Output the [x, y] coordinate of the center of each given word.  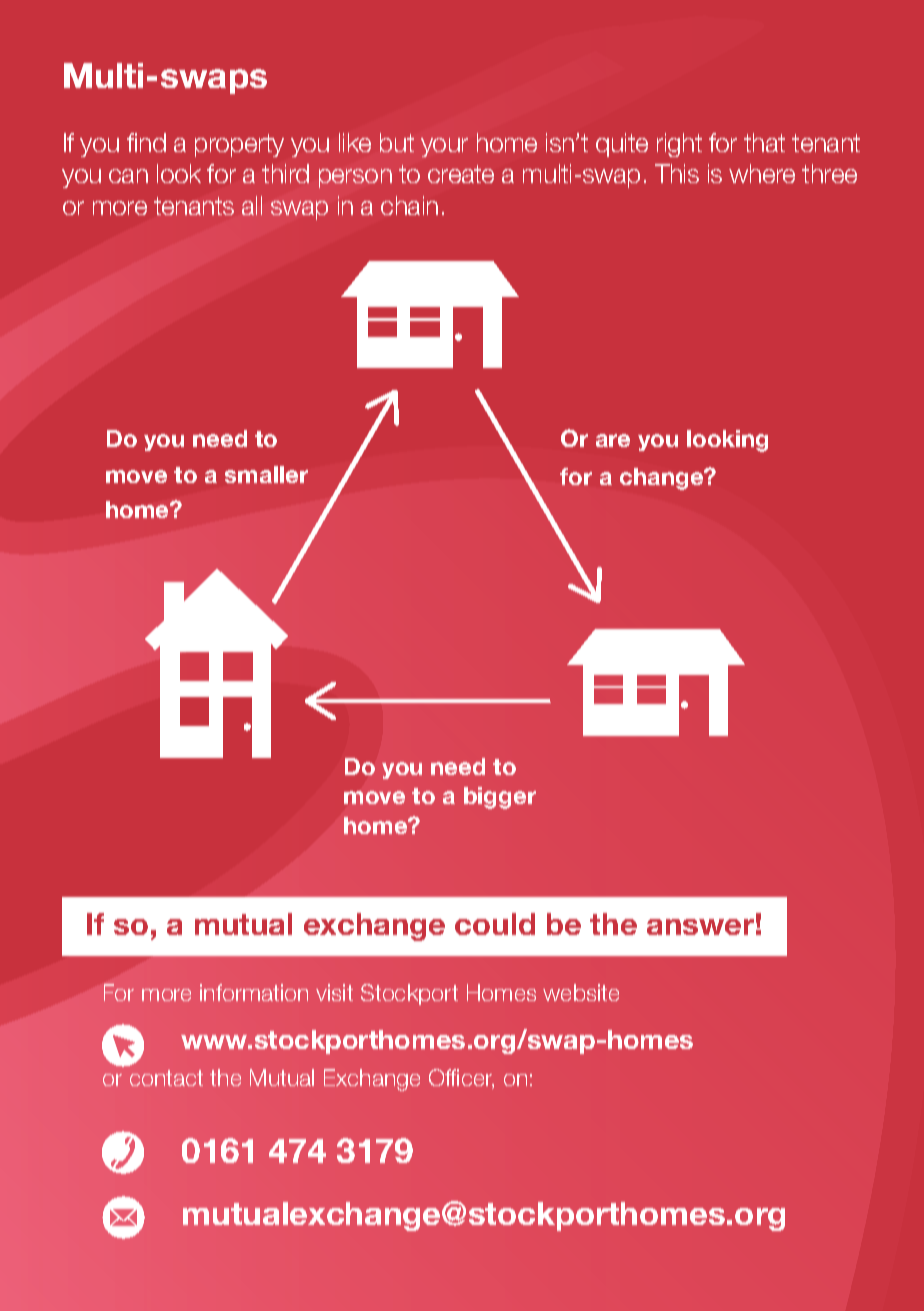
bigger [500, 798]
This [677, 173]
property [239, 145]
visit [334, 992]
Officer [461, 1079]
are [613, 440]
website [581, 992]
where [762, 173]
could [495, 924]
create [461, 174]
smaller [266, 474]
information [254, 992]
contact [166, 1078]
